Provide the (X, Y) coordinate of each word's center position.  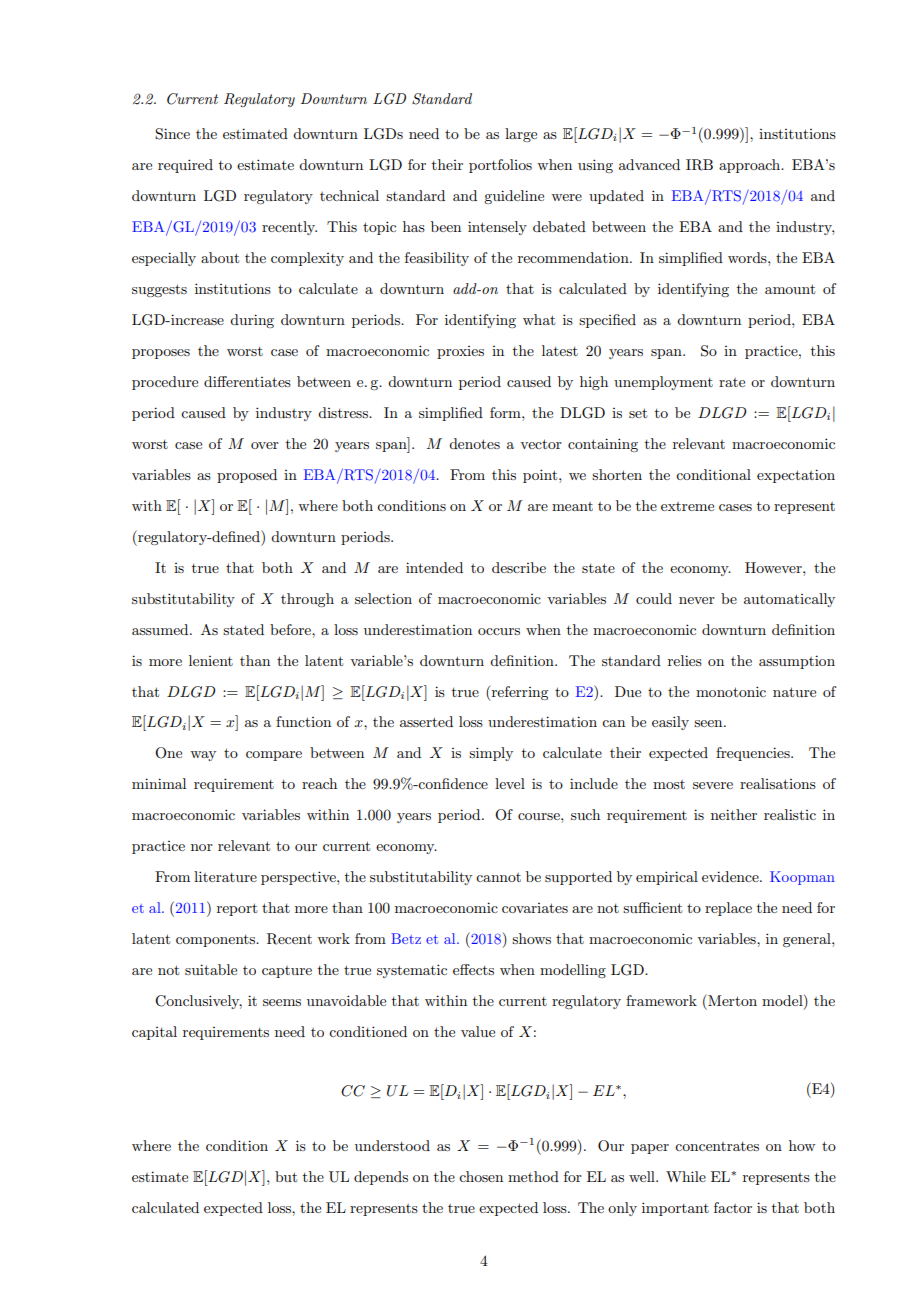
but (286, 1176)
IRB (699, 165)
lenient (211, 660)
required (185, 166)
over (265, 445)
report (237, 909)
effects (473, 969)
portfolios (500, 166)
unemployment (663, 383)
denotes (474, 443)
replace (728, 909)
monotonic (731, 691)
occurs (499, 631)
